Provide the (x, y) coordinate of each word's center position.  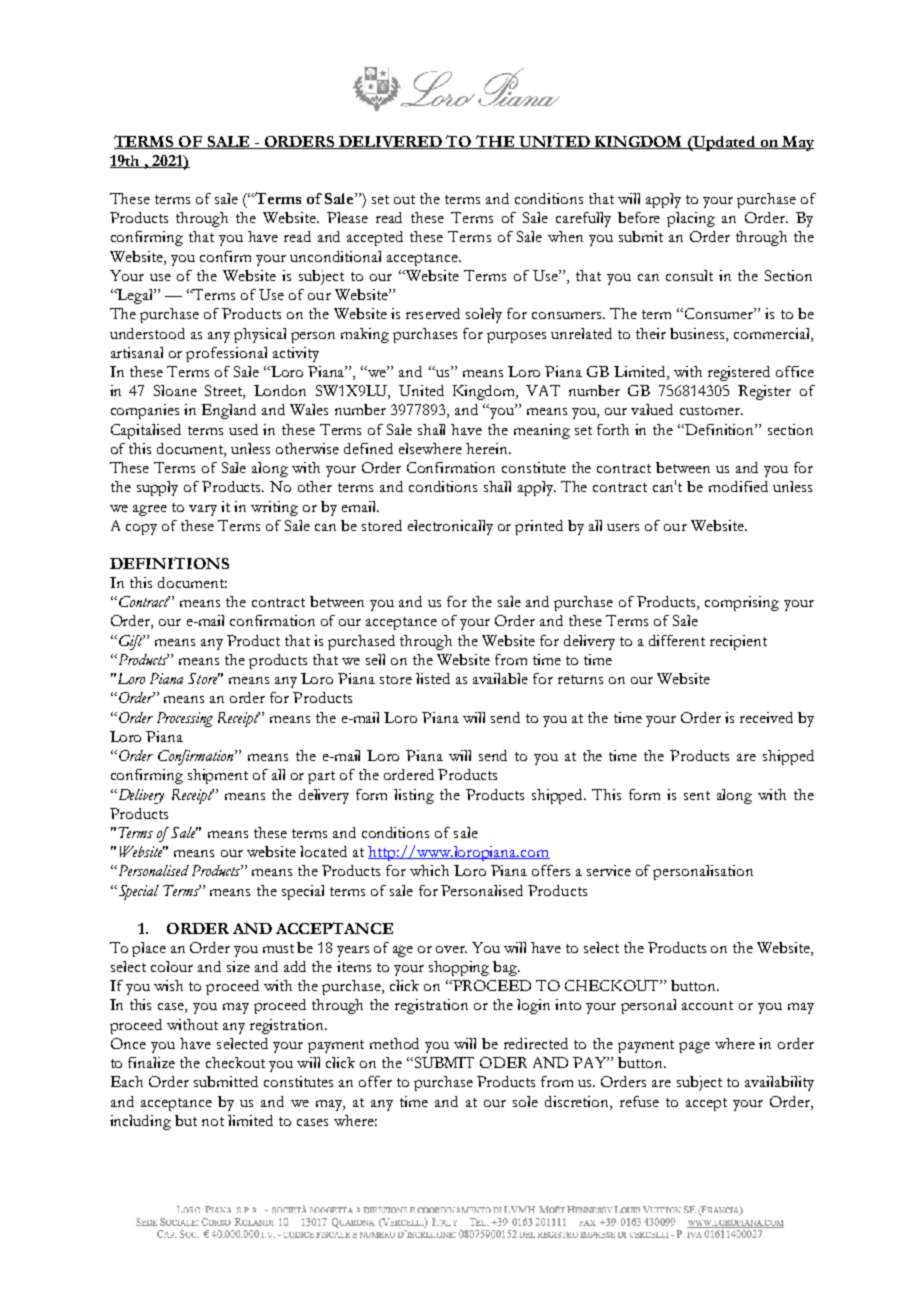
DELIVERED (391, 142)
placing (691, 219)
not (213, 1121)
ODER (503, 1062)
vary (203, 510)
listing (414, 796)
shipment (218, 776)
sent (697, 795)
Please (347, 217)
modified (738, 486)
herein (488, 448)
